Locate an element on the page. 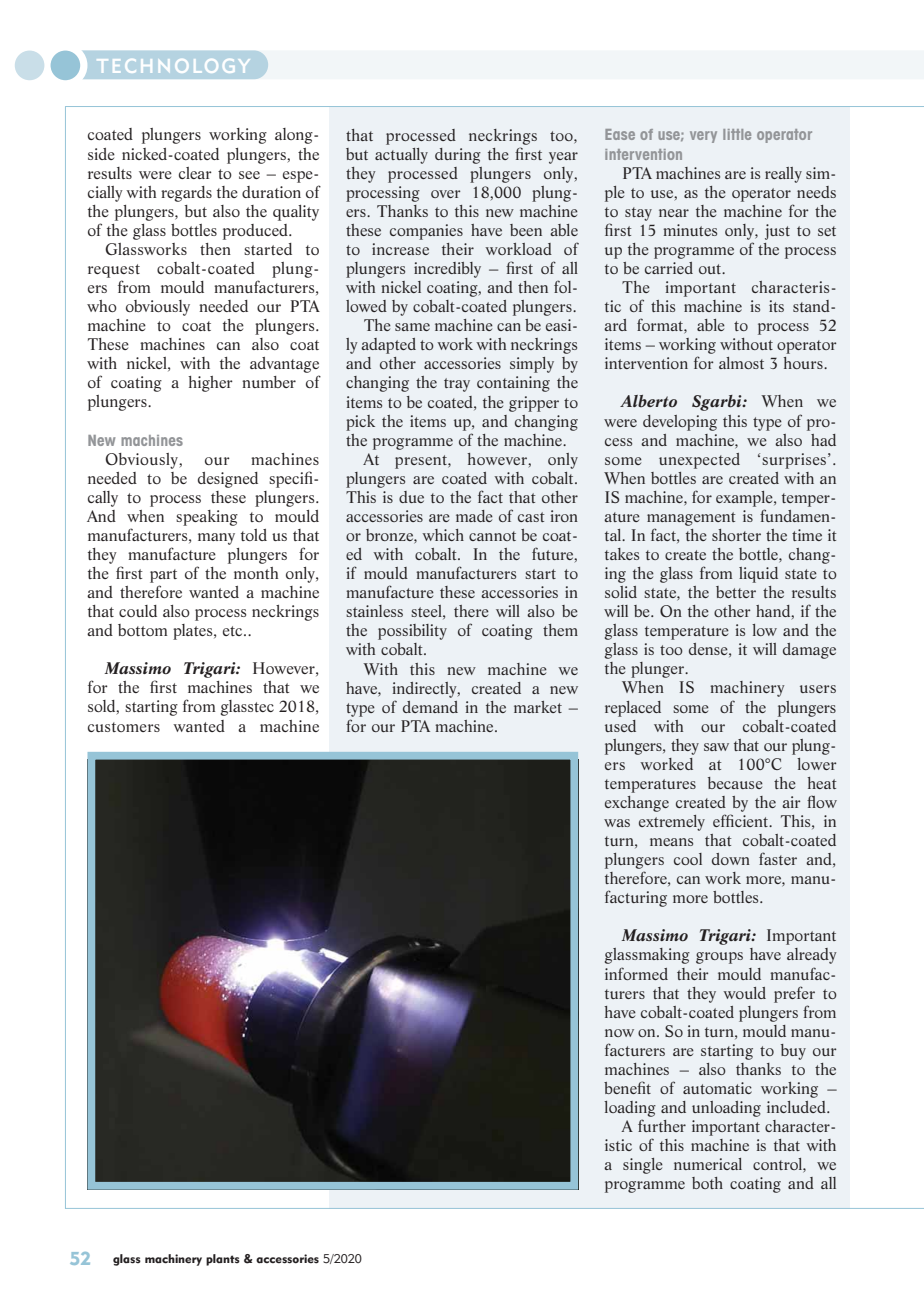 The height and width of the document is (1307, 924). saw is located at coordinates (716, 747).
